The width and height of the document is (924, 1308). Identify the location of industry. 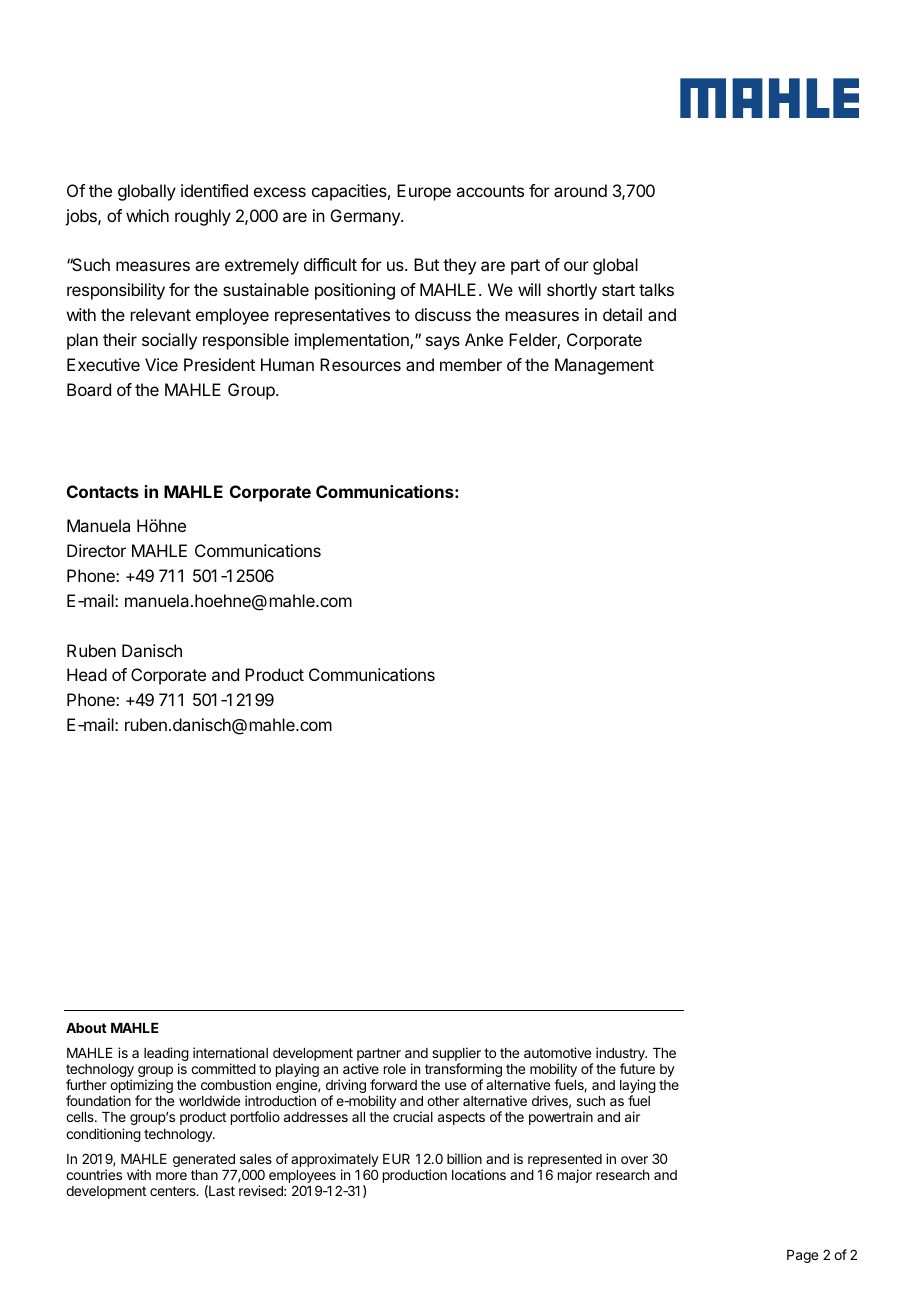
(621, 1055).
